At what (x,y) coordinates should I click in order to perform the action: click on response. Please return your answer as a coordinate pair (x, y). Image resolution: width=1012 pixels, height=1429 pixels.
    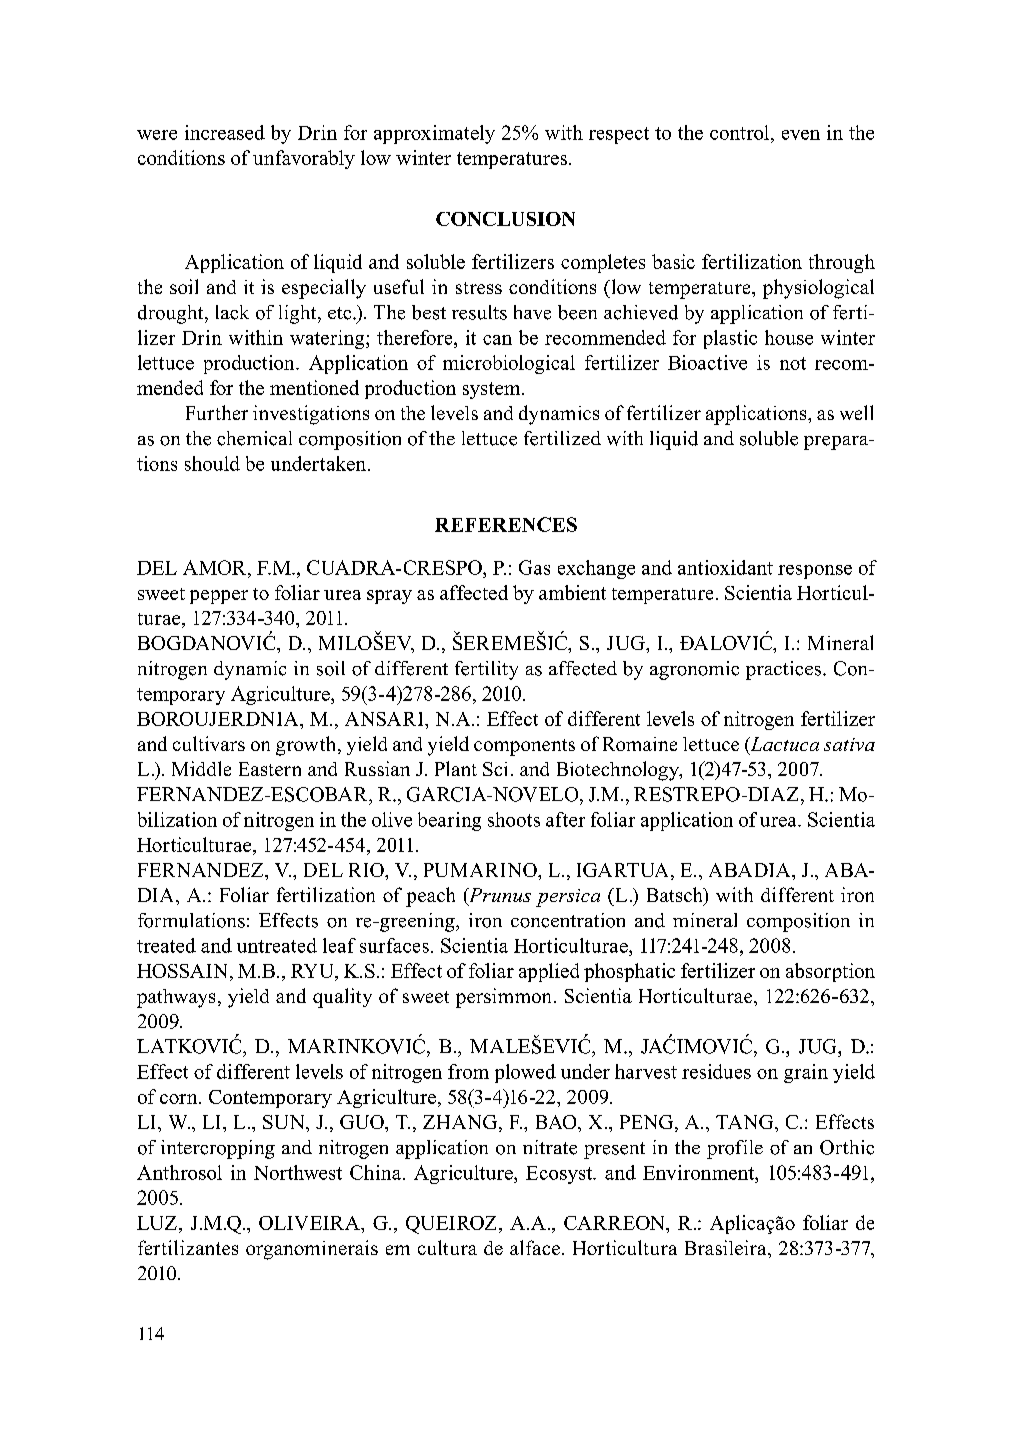
    Looking at the image, I should click on (815, 572).
